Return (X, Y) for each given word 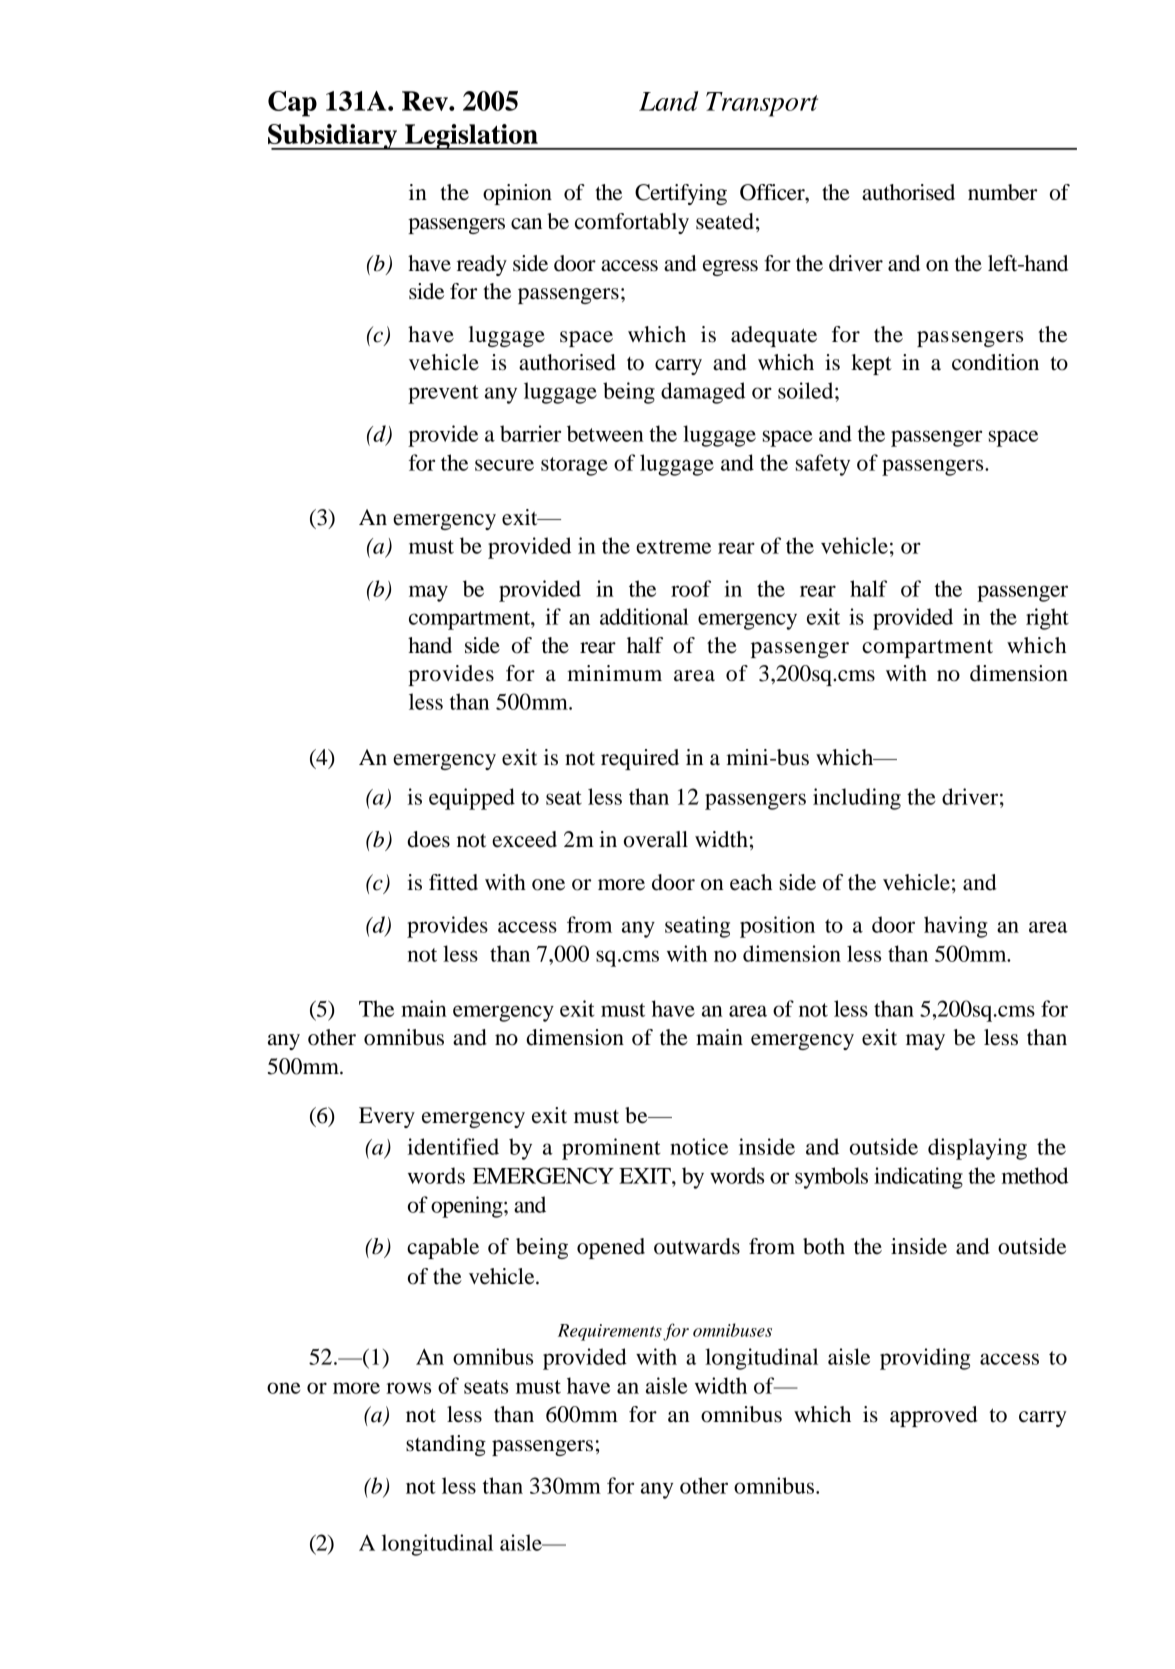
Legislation (471, 137)
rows (408, 1388)
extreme (673, 547)
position (777, 927)
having (955, 927)
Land (669, 101)
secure (504, 465)
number (1002, 192)
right (1047, 619)
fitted (453, 882)
